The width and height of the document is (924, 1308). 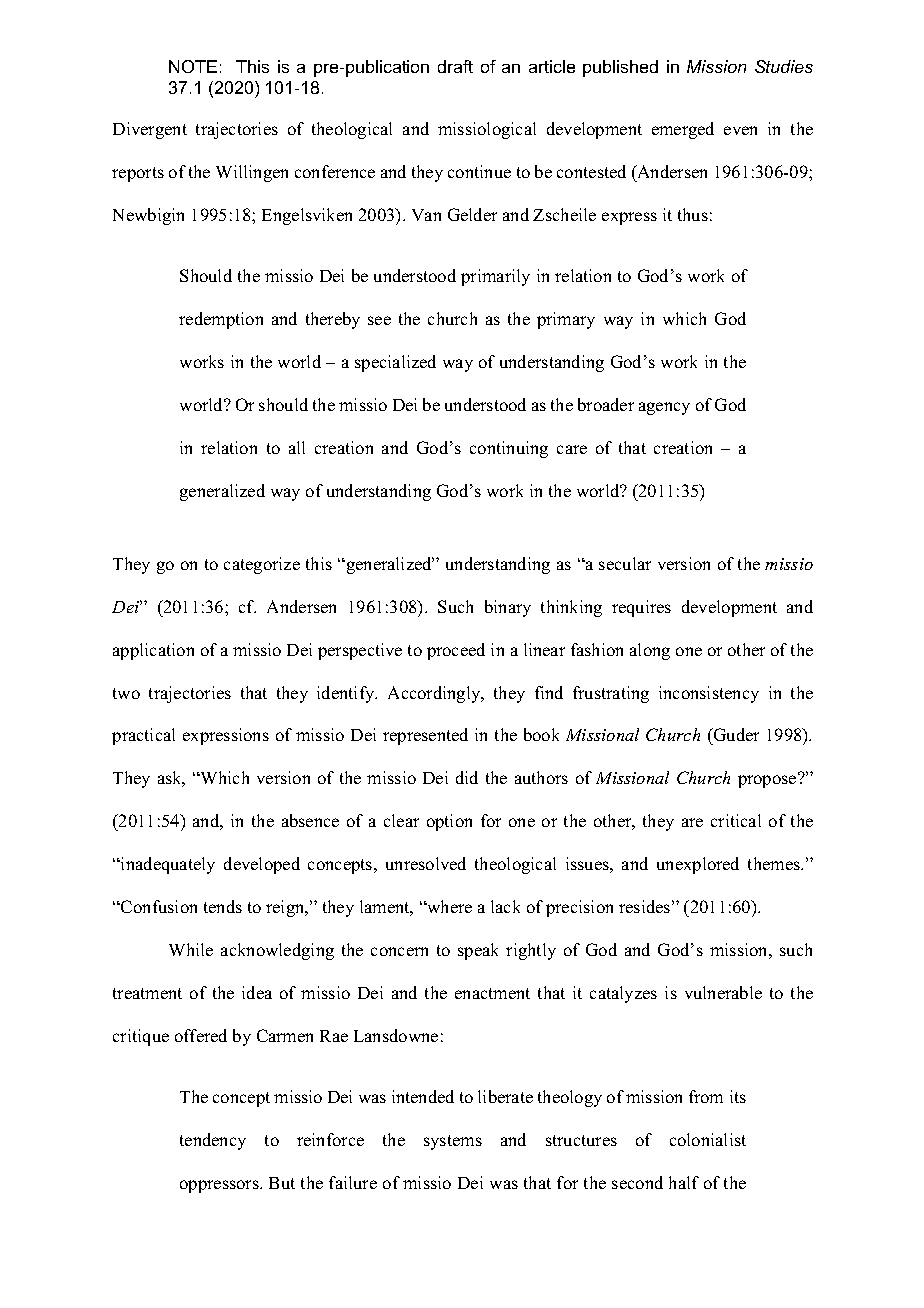 What do you see at coordinates (664, 408) in the document?
I see `agency` at bounding box center [664, 408].
